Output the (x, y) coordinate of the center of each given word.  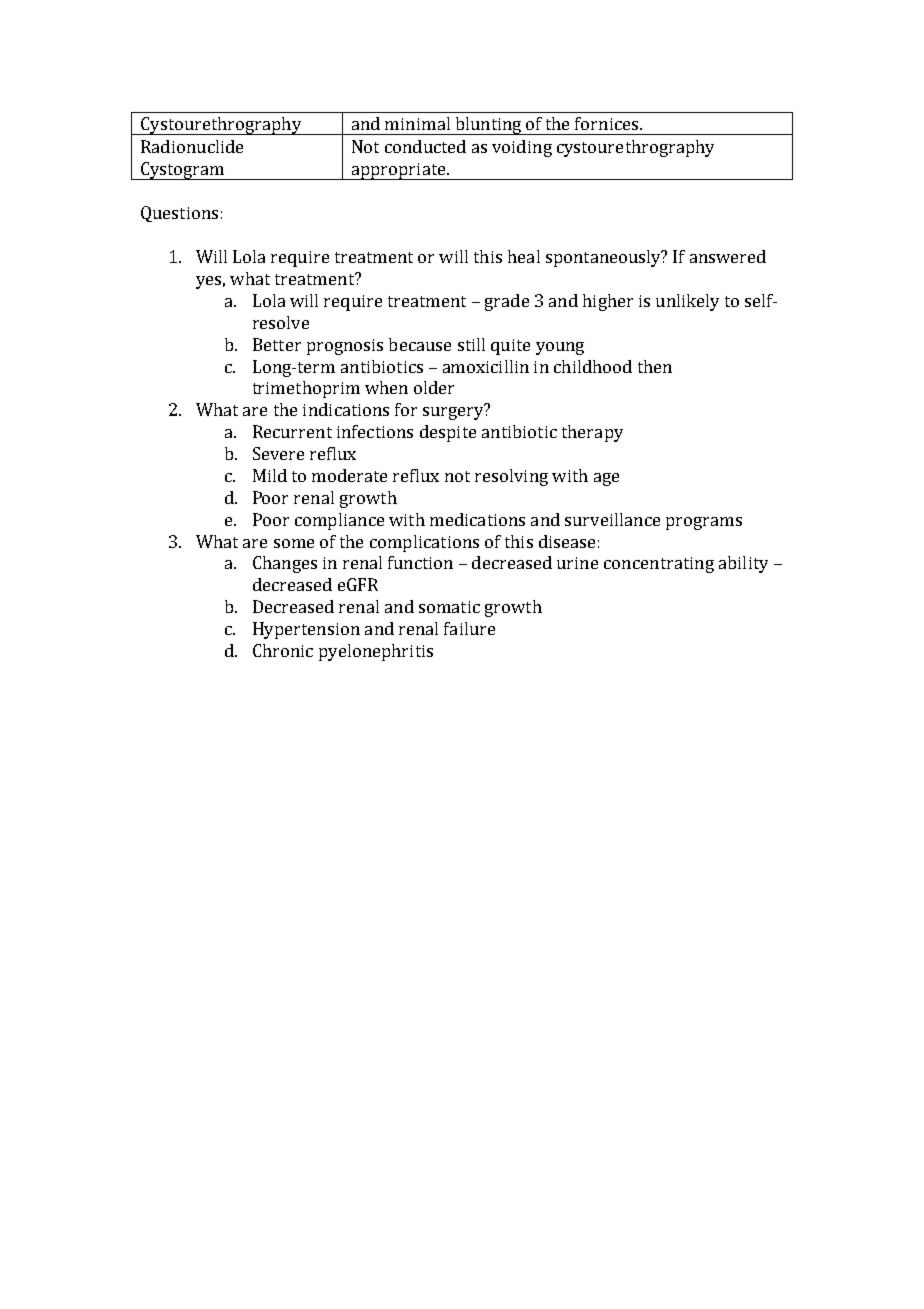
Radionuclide (192, 146)
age (606, 479)
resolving (511, 477)
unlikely (687, 302)
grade (507, 302)
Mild (270, 475)
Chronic (283, 650)
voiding (522, 148)
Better (277, 344)
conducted (425, 146)
